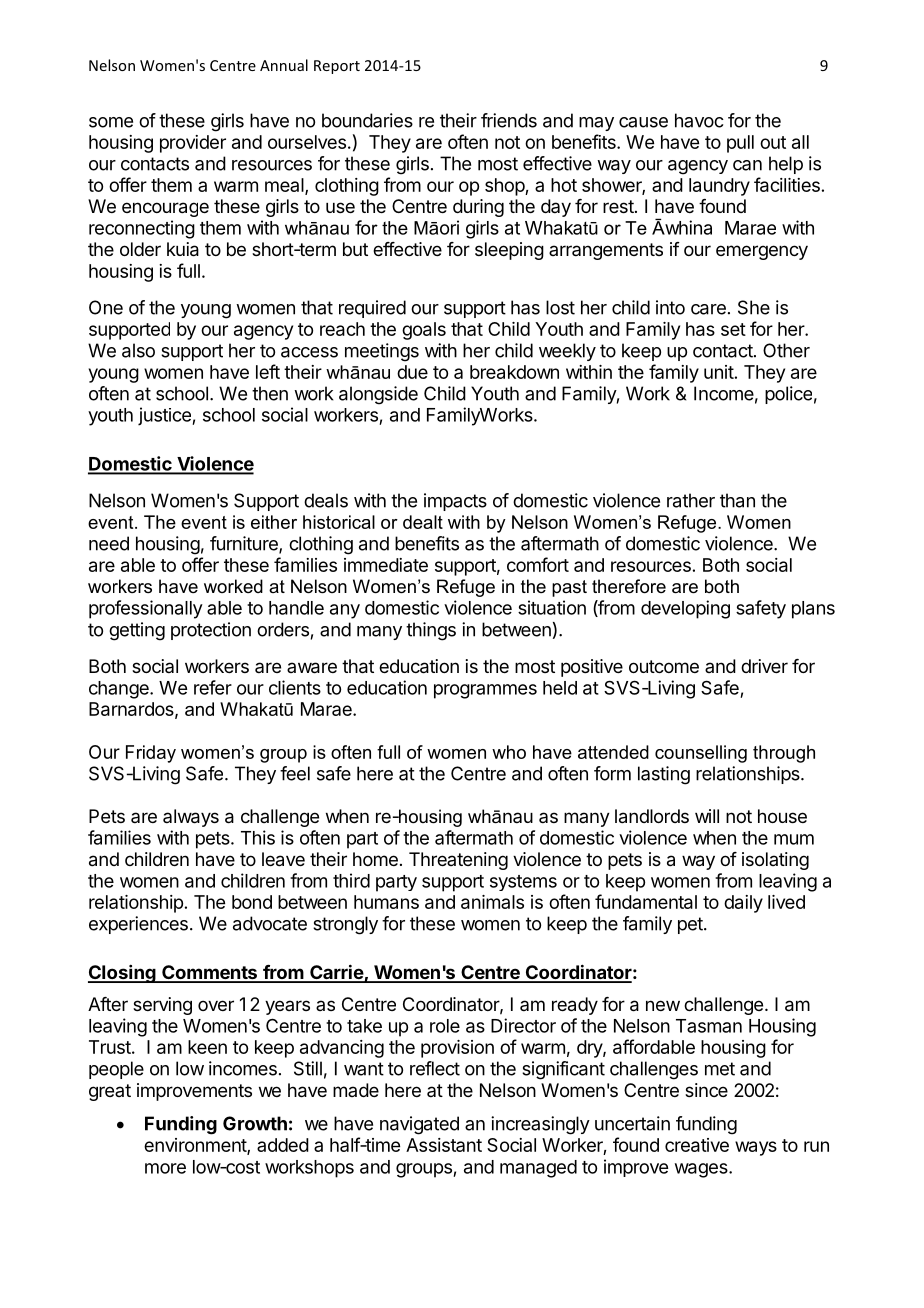 The height and width of the screenshot is (1308, 924). What do you see at coordinates (252, 902) in the screenshot?
I see `bond` at bounding box center [252, 902].
